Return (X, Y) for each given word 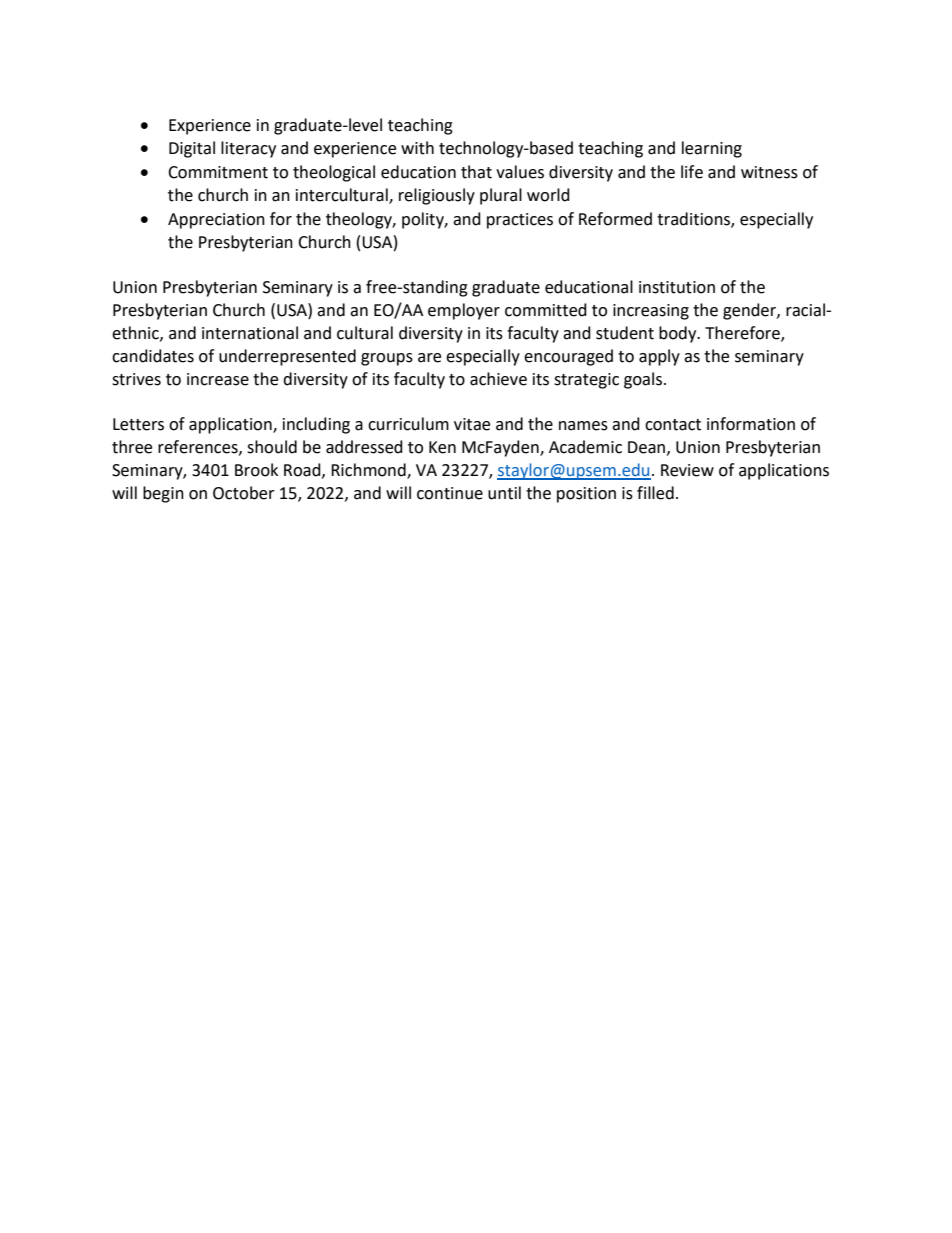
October (244, 493)
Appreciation (216, 221)
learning (712, 149)
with (417, 148)
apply (659, 357)
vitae (472, 424)
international (250, 333)
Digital (192, 149)
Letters (138, 424)
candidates (153, 356)
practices (520, 221)
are (429, 358)
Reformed (615, 219)
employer (464, 311)
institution (677, 287)
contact (673, 425)
